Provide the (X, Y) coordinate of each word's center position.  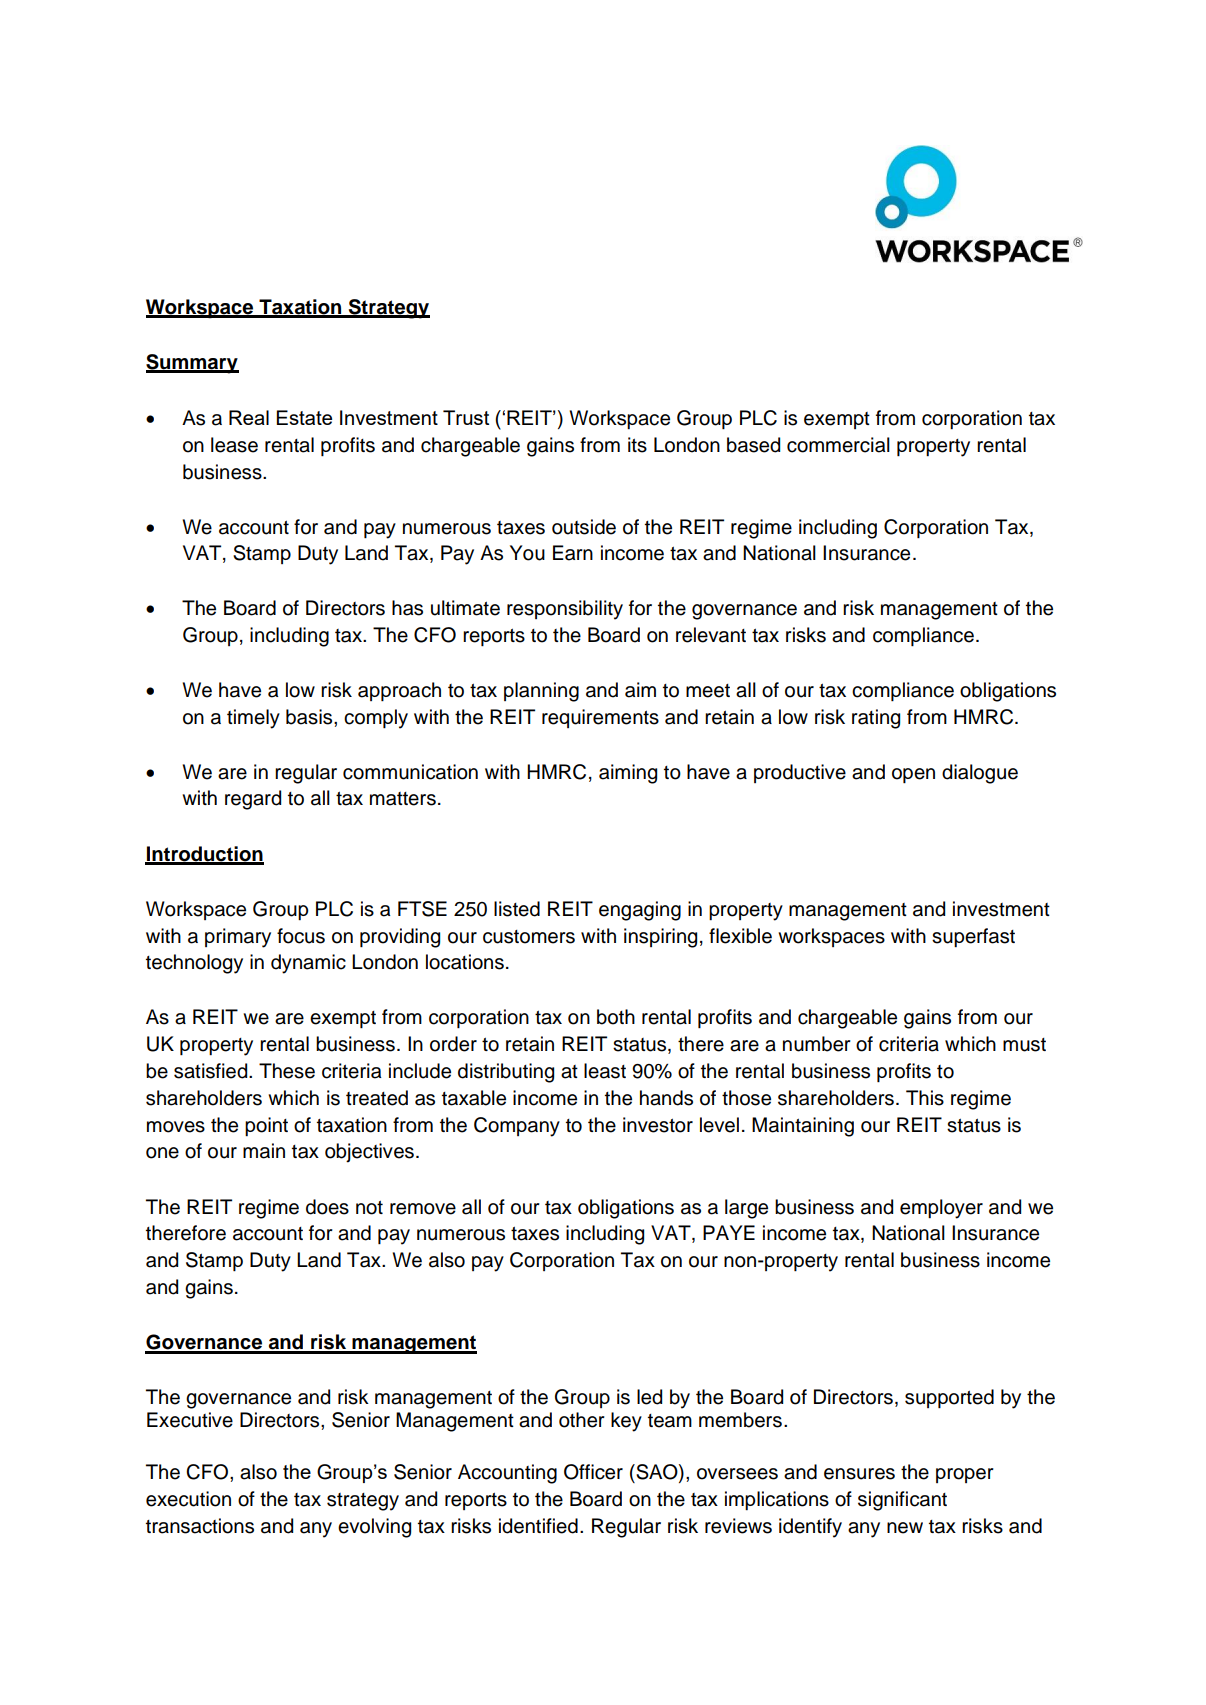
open (913, 775)
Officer (593, 1472)
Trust (466, 417)
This (925, 1098)
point (266, 1126)
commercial (838, 445)
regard (253, 800)
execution (188, 1499)
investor (658, 1125)
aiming (628, 774)
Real (249, 417)
